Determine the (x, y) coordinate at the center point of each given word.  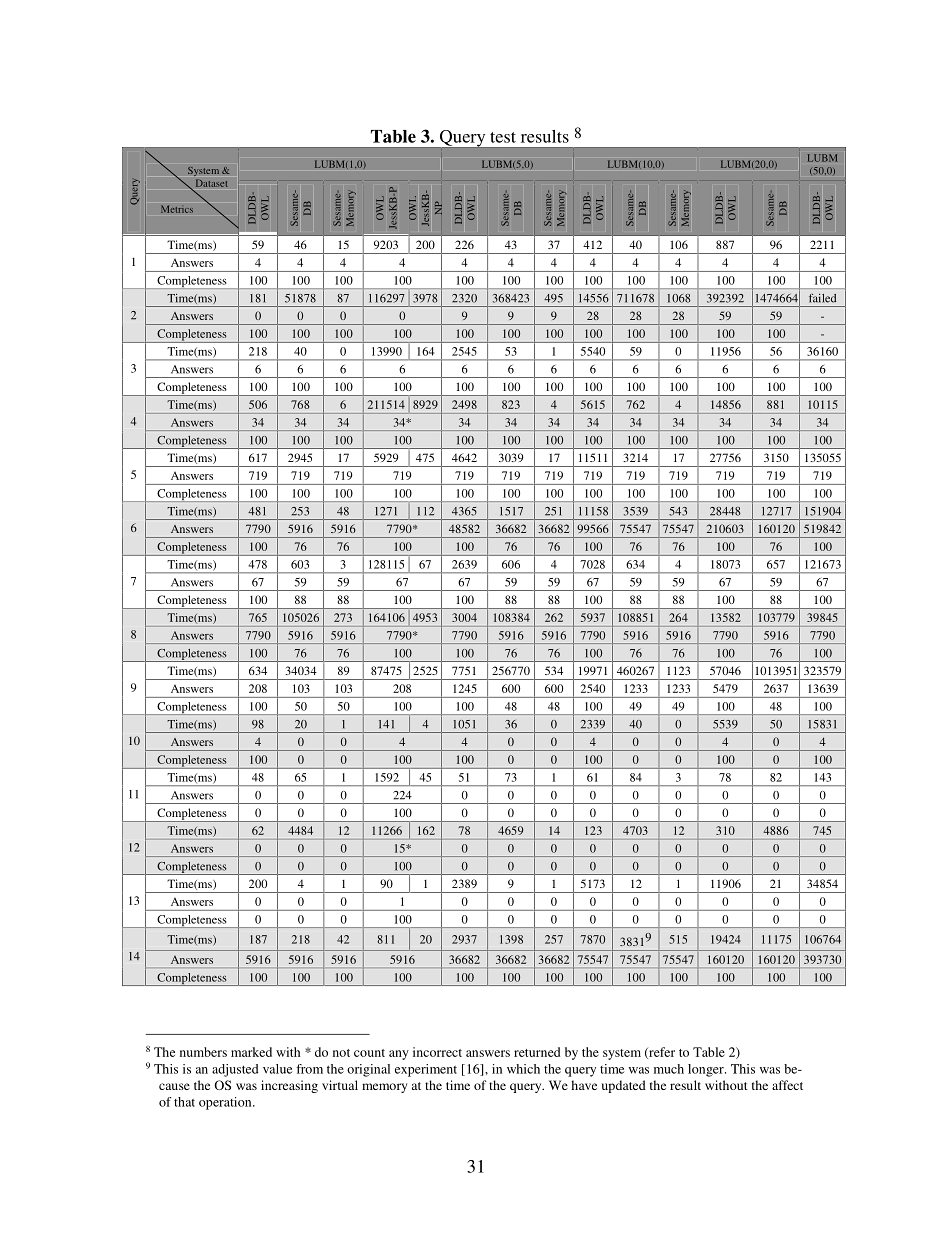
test (503, 137)
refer (661, 1053)
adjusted (235, 1070)
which (523, 1069)
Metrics (177, 209)
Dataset (212, 183)
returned (537, 1052)
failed (822, 298)
